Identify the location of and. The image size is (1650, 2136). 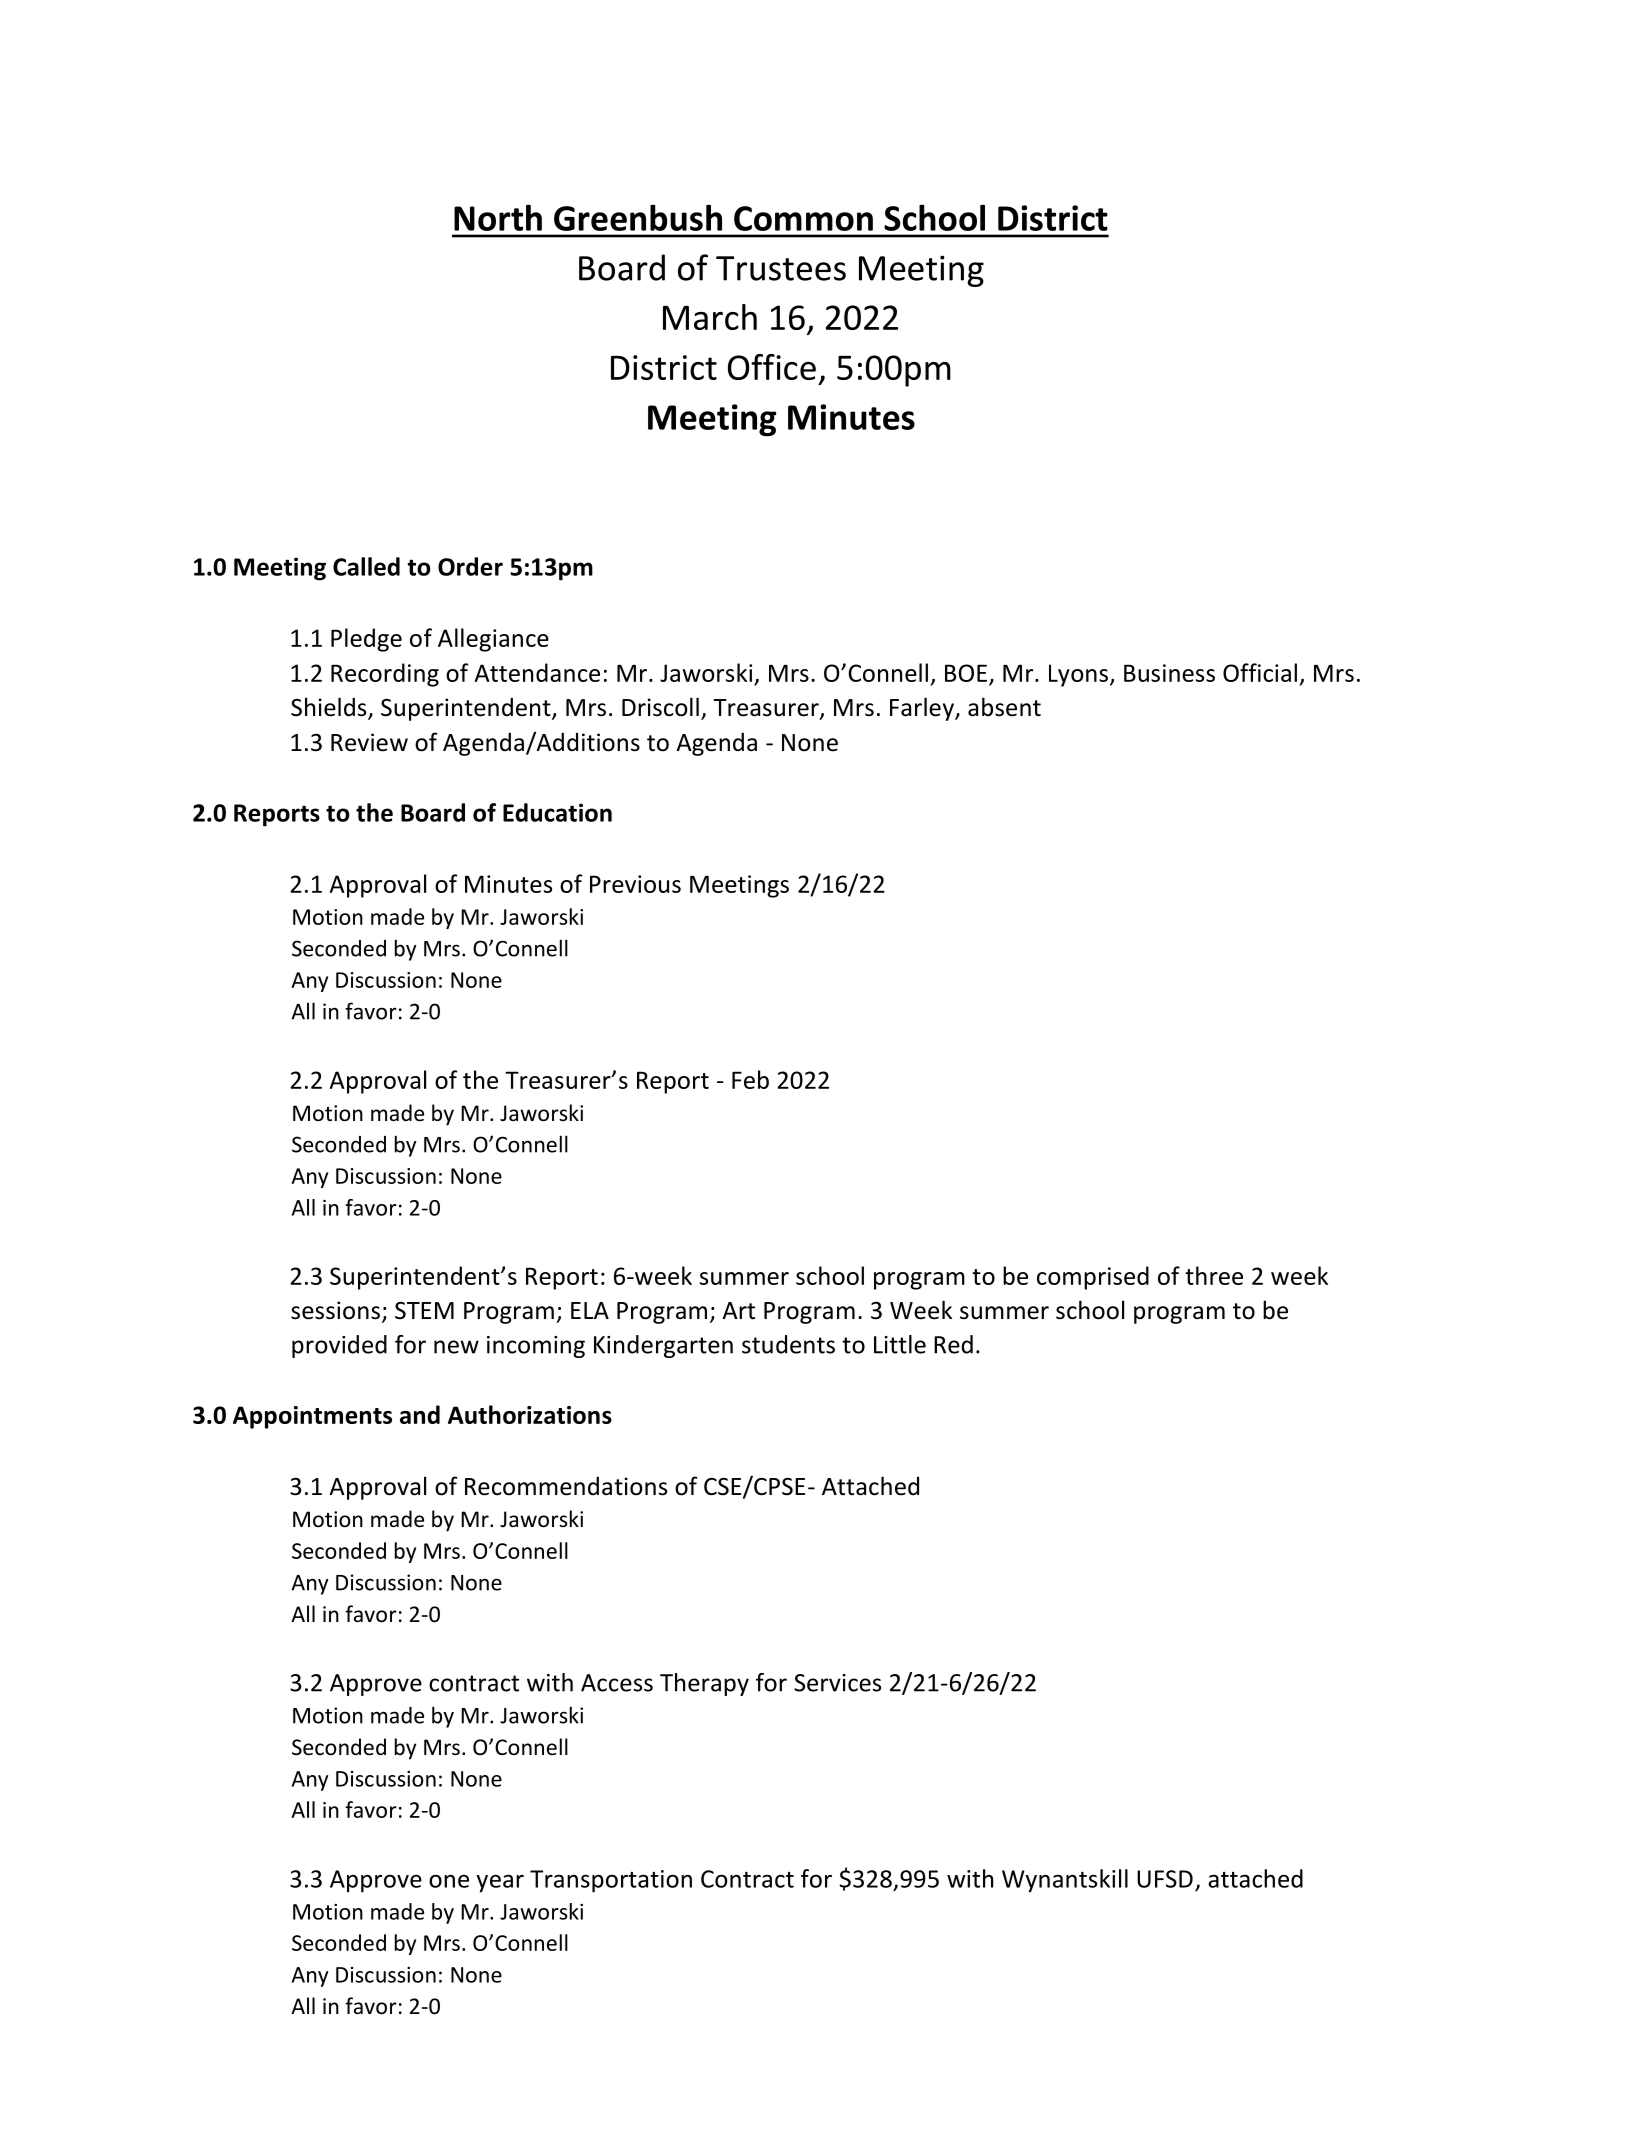
(420, 1414).
